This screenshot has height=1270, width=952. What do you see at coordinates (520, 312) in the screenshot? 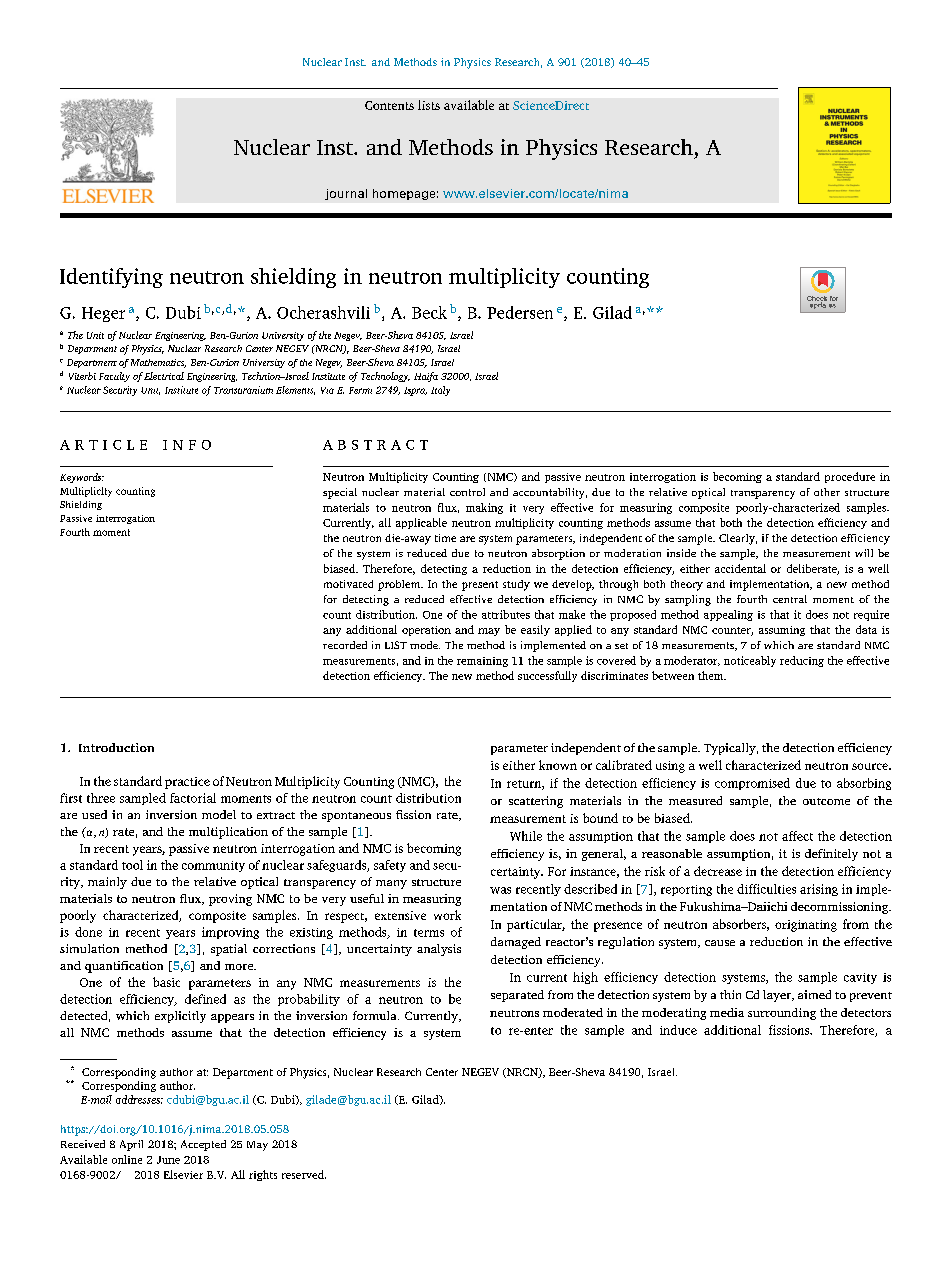
I see `Pedersen` at bounding box center [520, 312].
